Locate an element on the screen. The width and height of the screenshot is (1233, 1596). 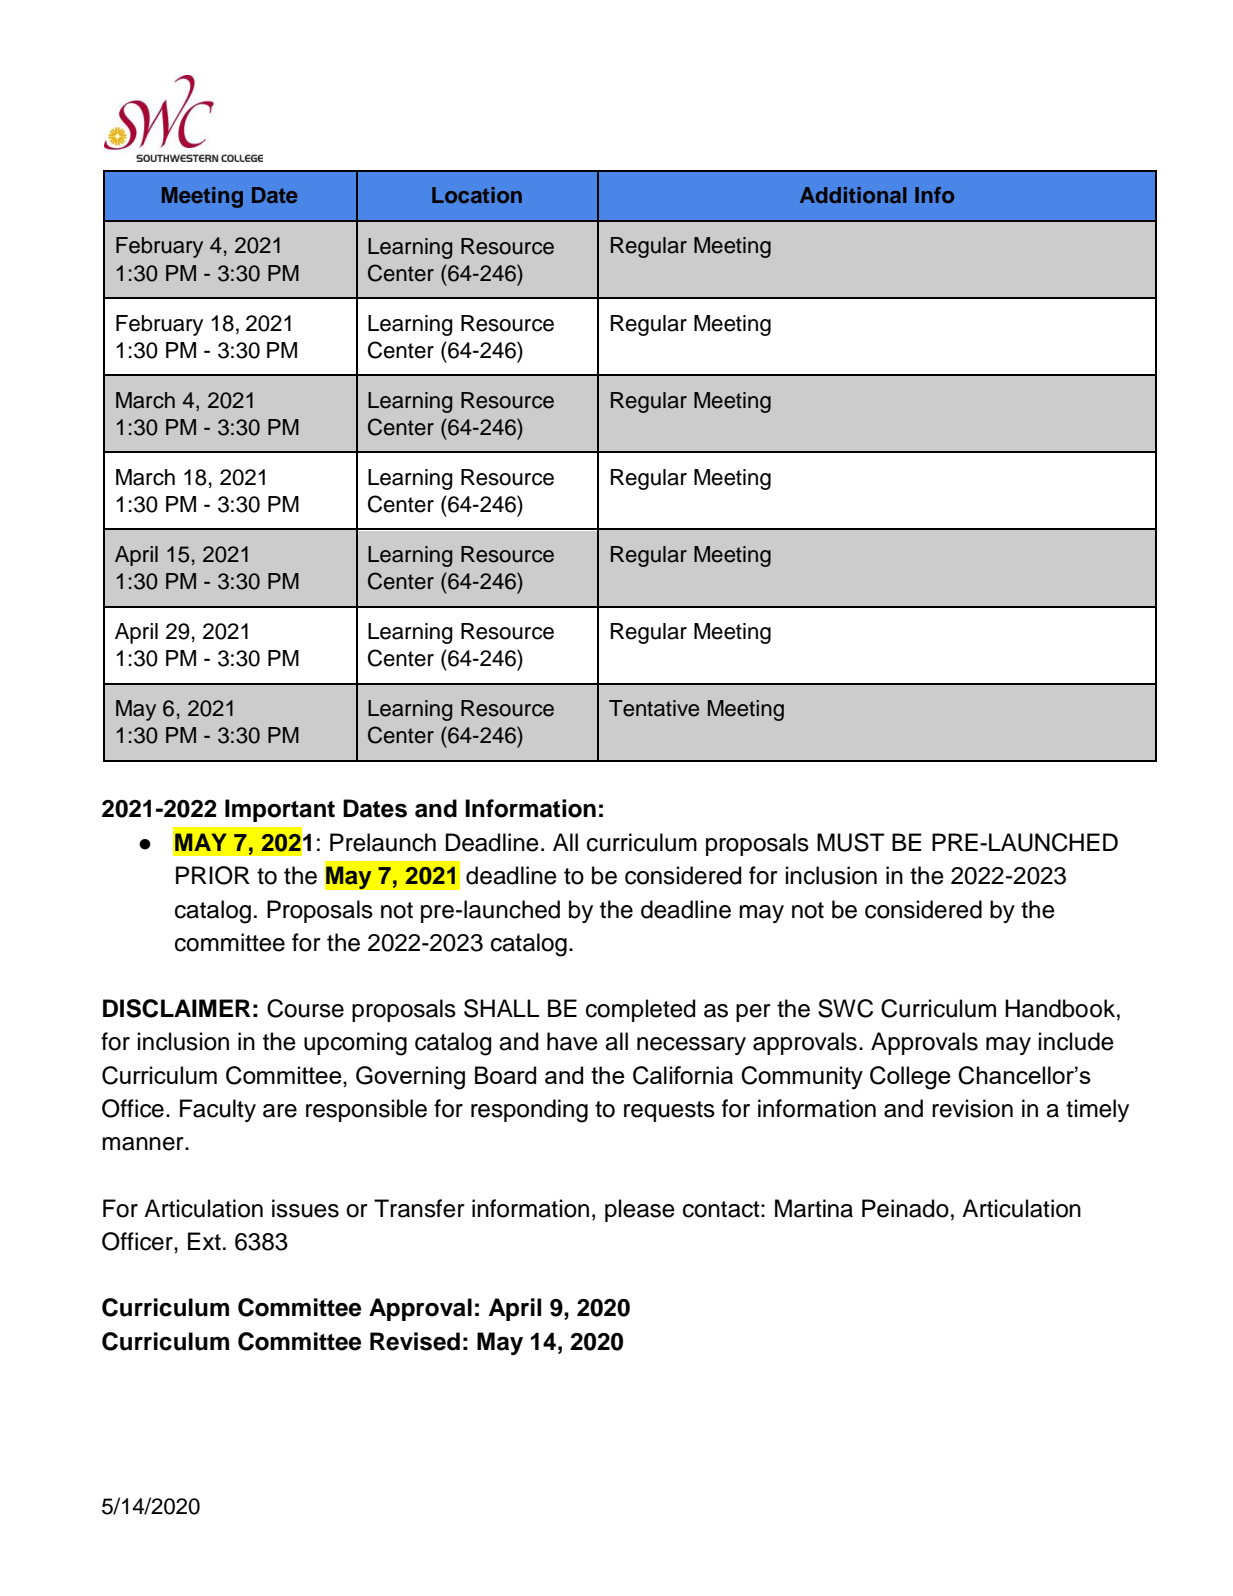
please is located at coordinates (640, 1210).
